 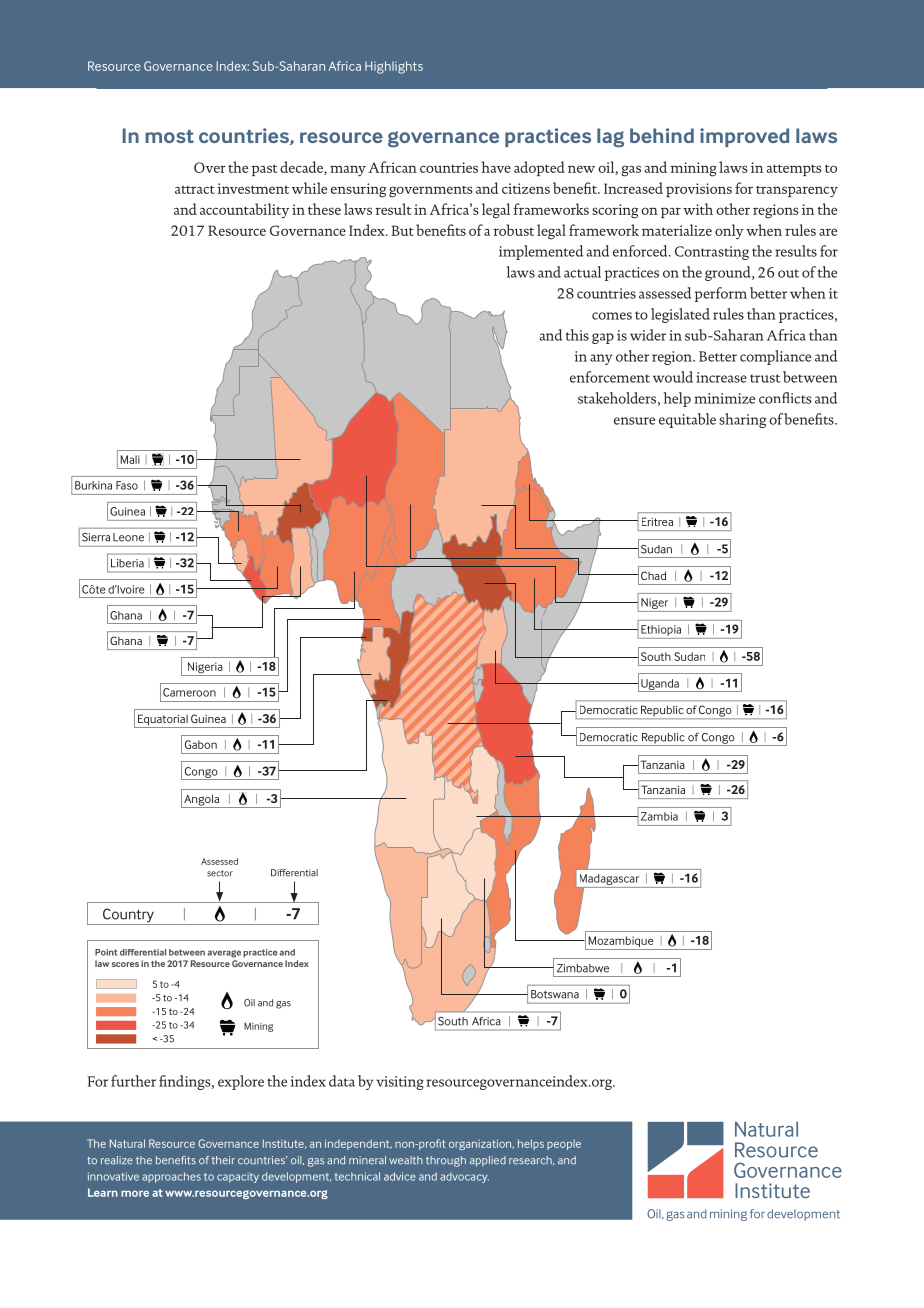 I want to click on enforcement, so click(x=610, y=377).
